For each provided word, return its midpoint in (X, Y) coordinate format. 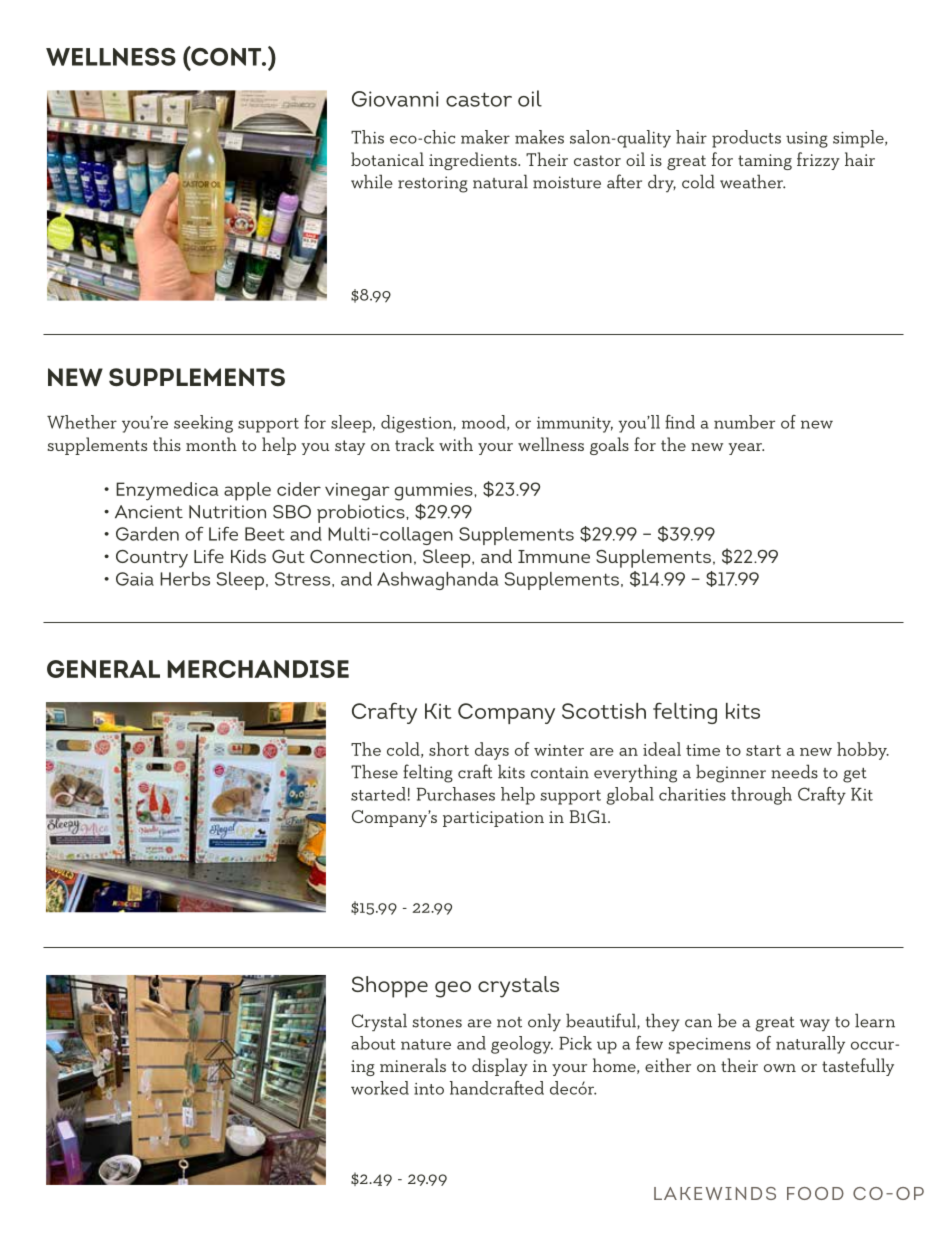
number (744, 422)
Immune (554, 556)
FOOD (815, 1193)
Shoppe (390, 987)
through (761, 796)
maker (485, 137)
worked (380, 1088)
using (807, 140)
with (456, 444)
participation (493, 819)
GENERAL (103, 669)
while (372, 181)
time (703, 750)
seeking (203, 424)
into (429, 1089)
